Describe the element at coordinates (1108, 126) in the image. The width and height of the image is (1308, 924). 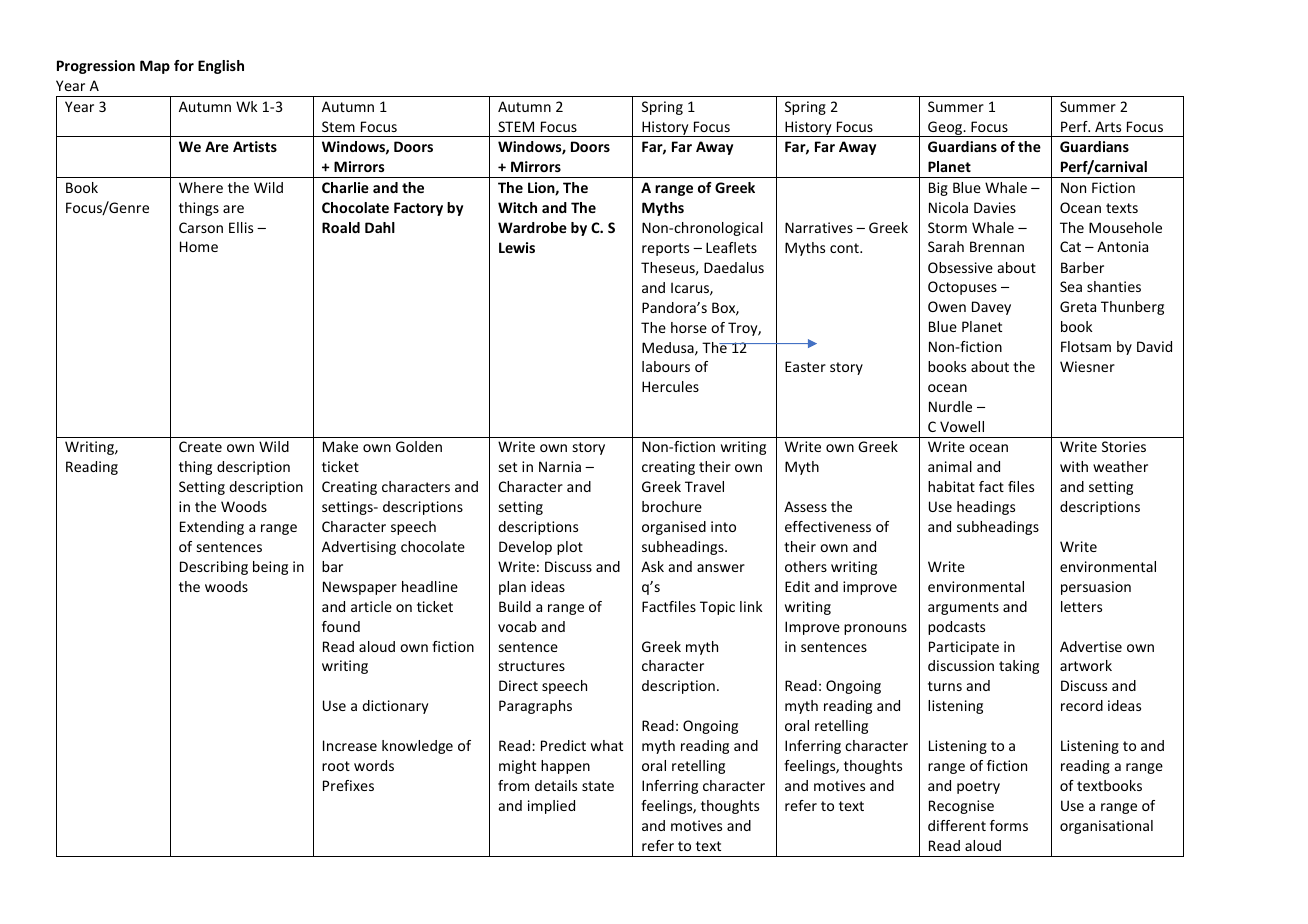
I see `Arts` at that location.
